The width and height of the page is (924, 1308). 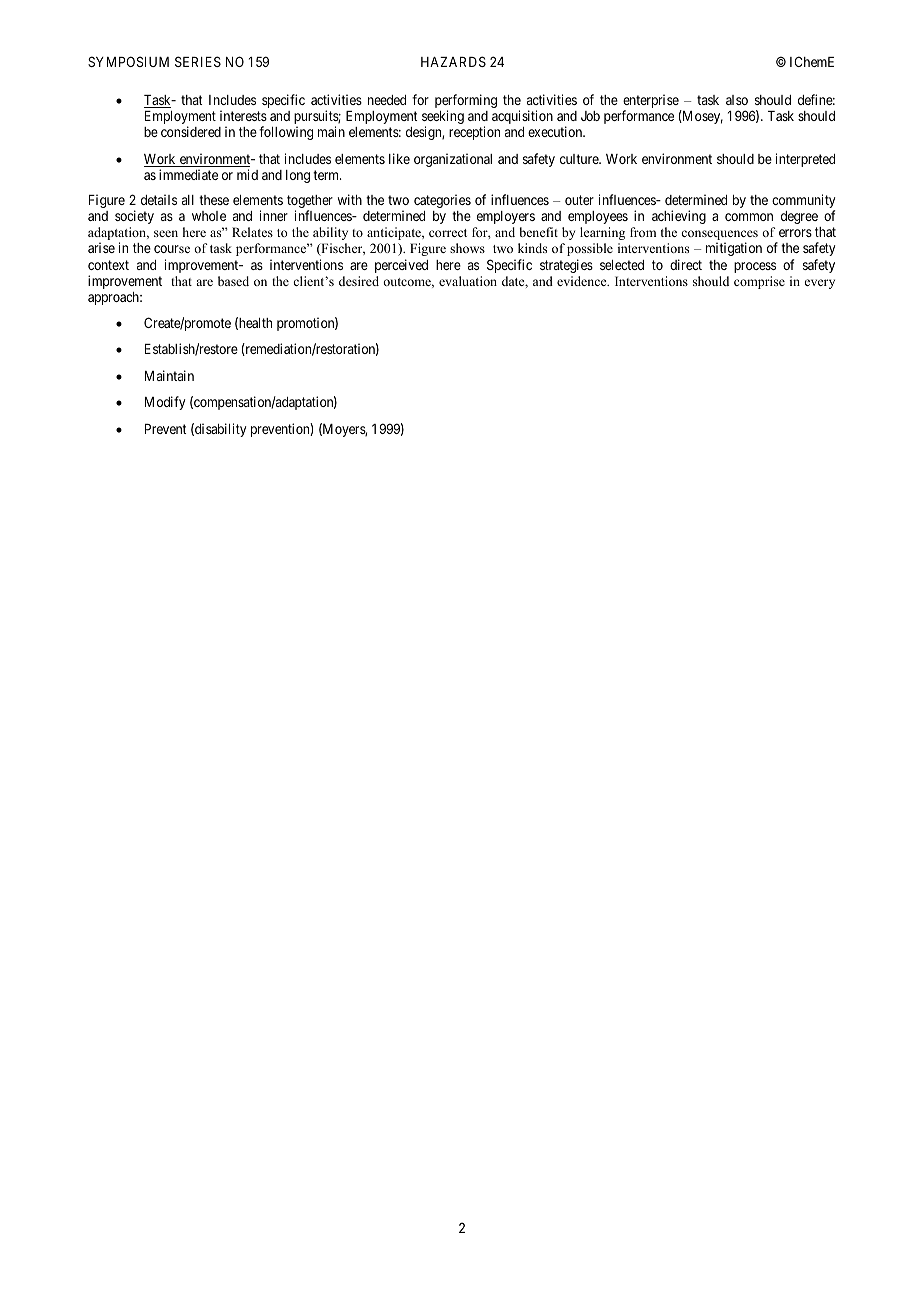 What do you see at coordinates (453, 61) in the page?
I see `HAZARDS` at bounding box center [453, 61].
